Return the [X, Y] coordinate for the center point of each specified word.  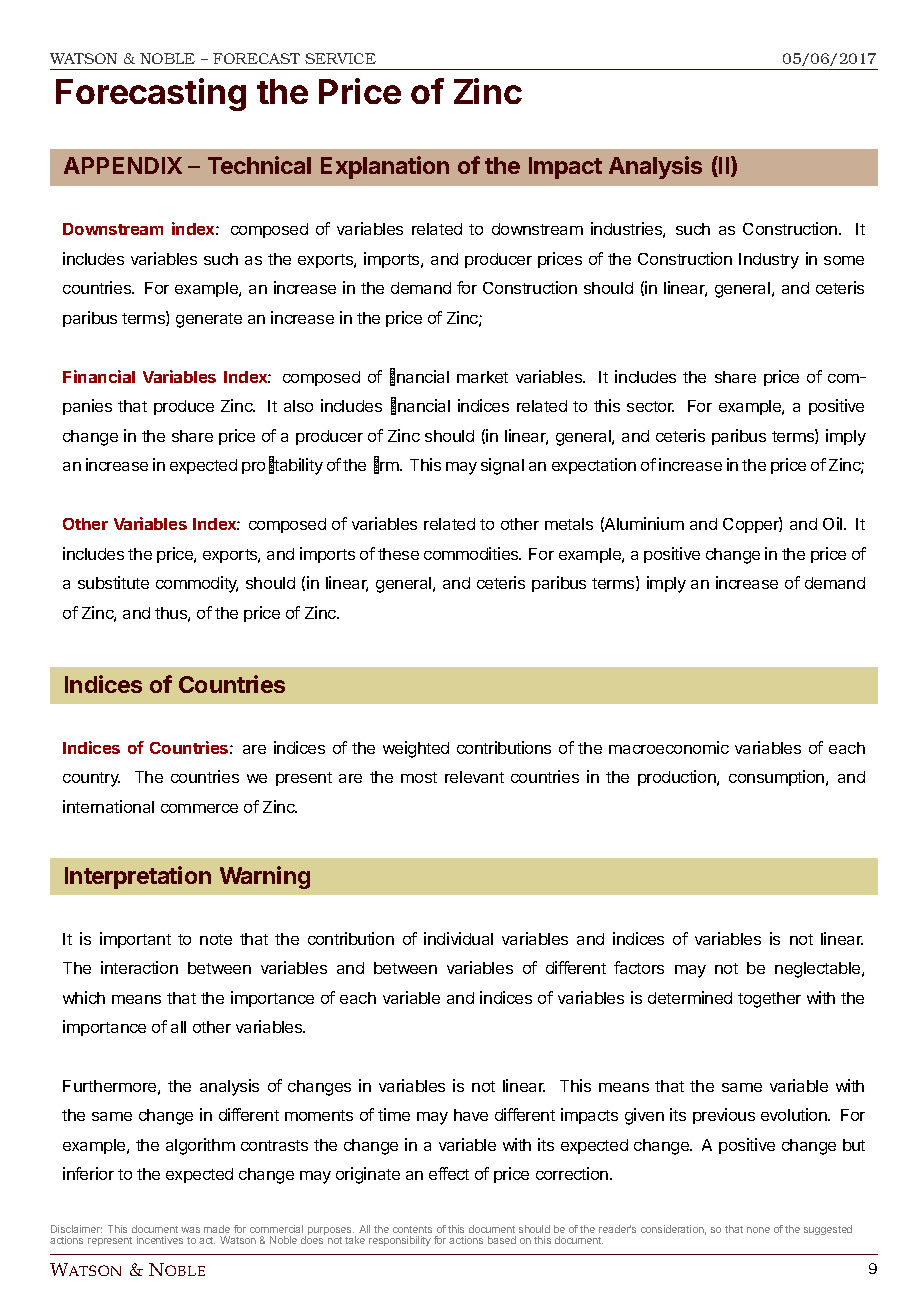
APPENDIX [123, 165]
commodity [197, 584]
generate [209, 320]
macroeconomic [669, 747]
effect [449, 1173]
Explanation [385, 167]
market [482, 377]
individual [458, 938]
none [758, 1230]
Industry [769, 261]
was [190, 1230]
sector [650, 406]
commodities [472, 553]
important [135, 940]
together [769, 1000]
